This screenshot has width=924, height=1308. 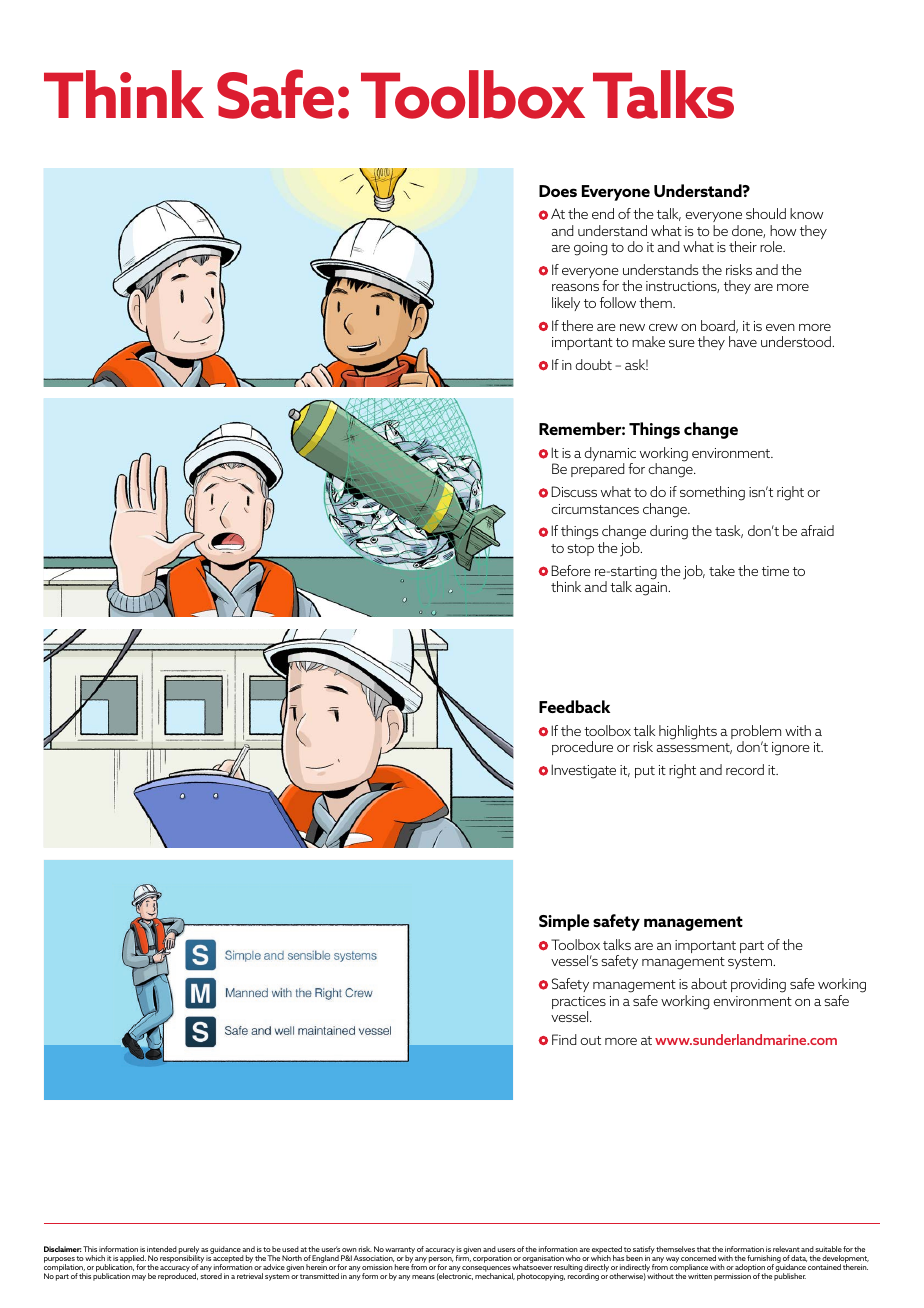 What do you see at coordinates (579, 1004) in the screenshot?
I see `practices` at bounding box center [579, 1004].
